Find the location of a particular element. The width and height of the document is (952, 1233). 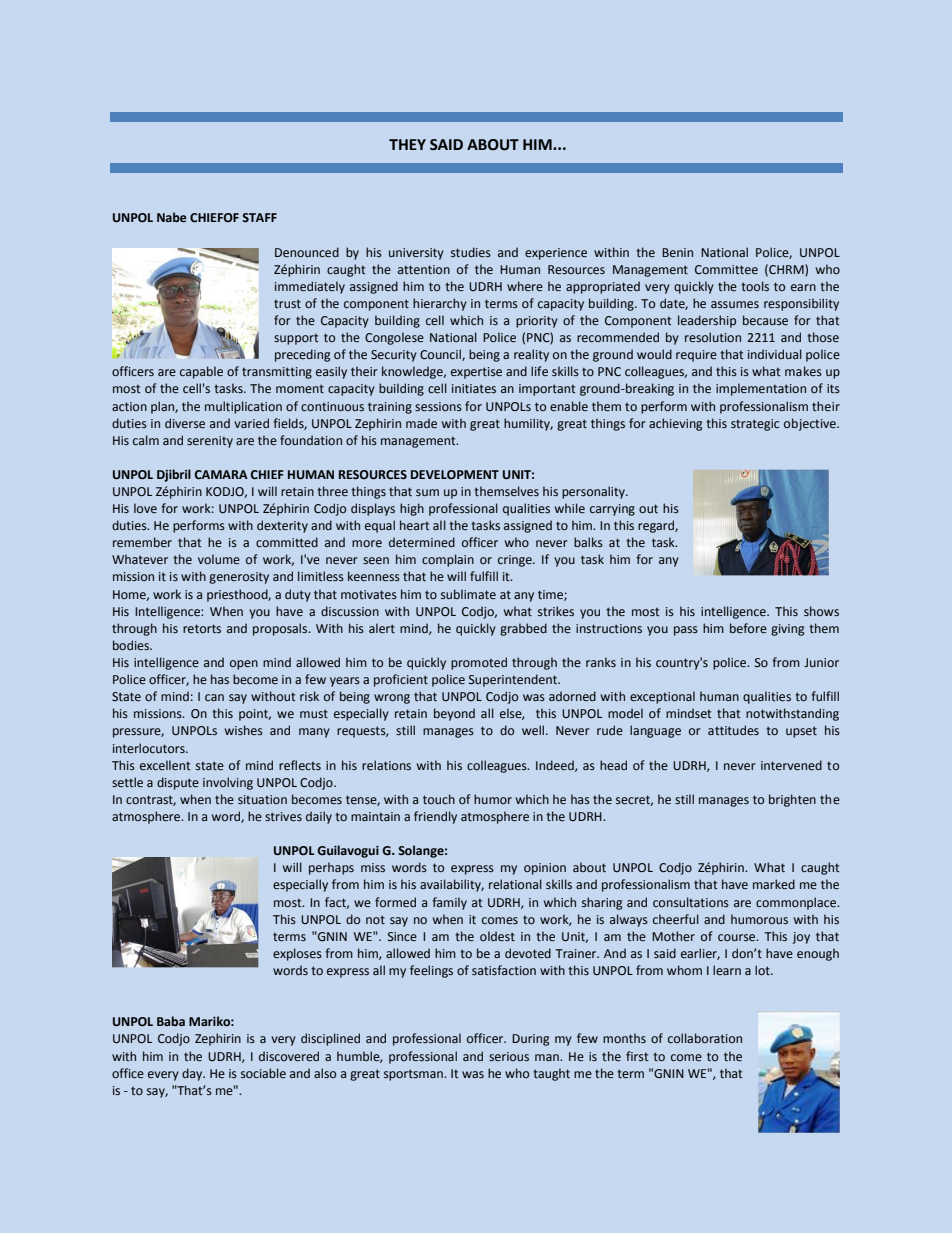

retorts is located at coordinates (202, 628).
